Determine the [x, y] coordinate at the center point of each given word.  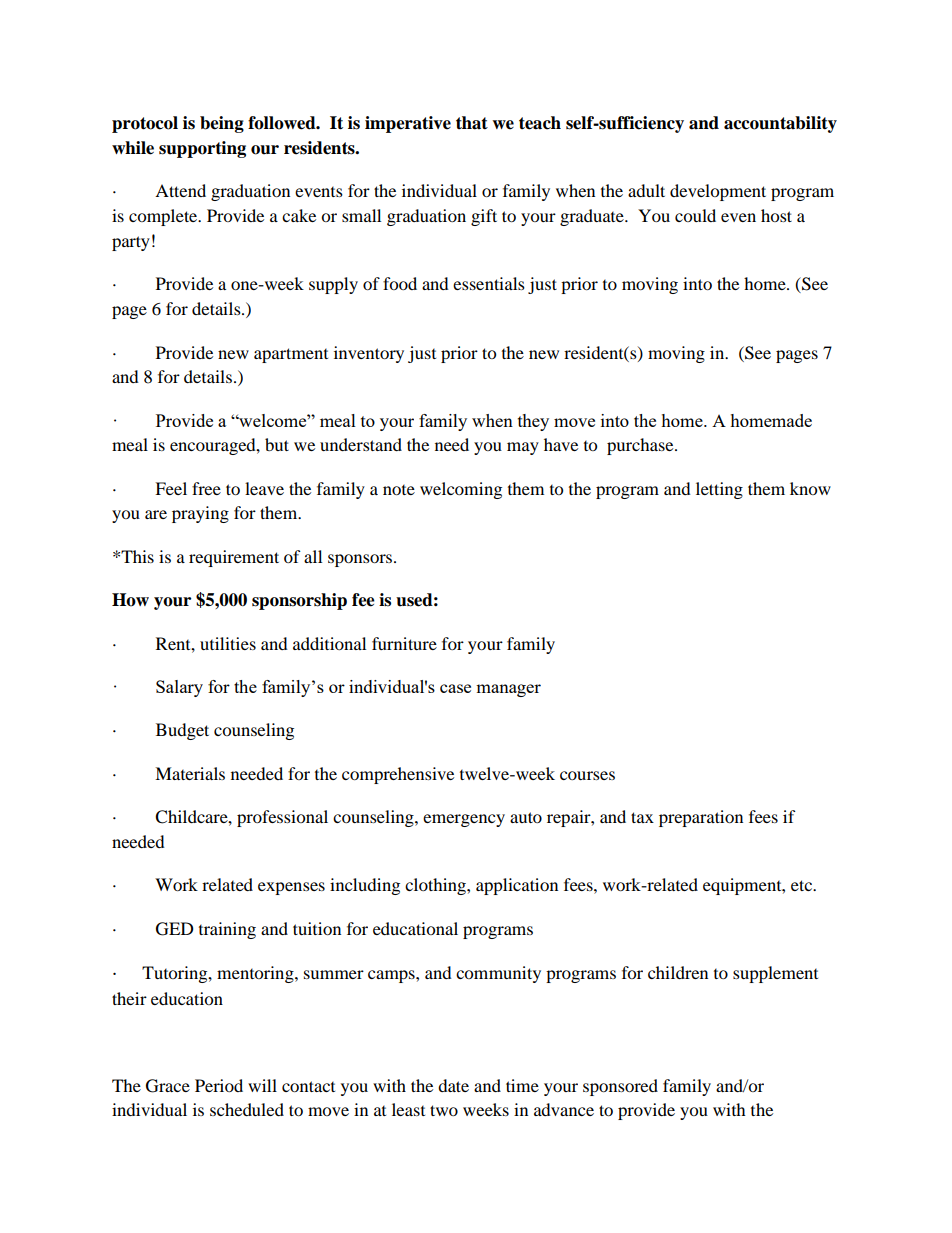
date [453, 1085]
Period [219, 1085]
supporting [202, 149]
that [472, 123]
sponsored [620, 1087]
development [718, 192]
